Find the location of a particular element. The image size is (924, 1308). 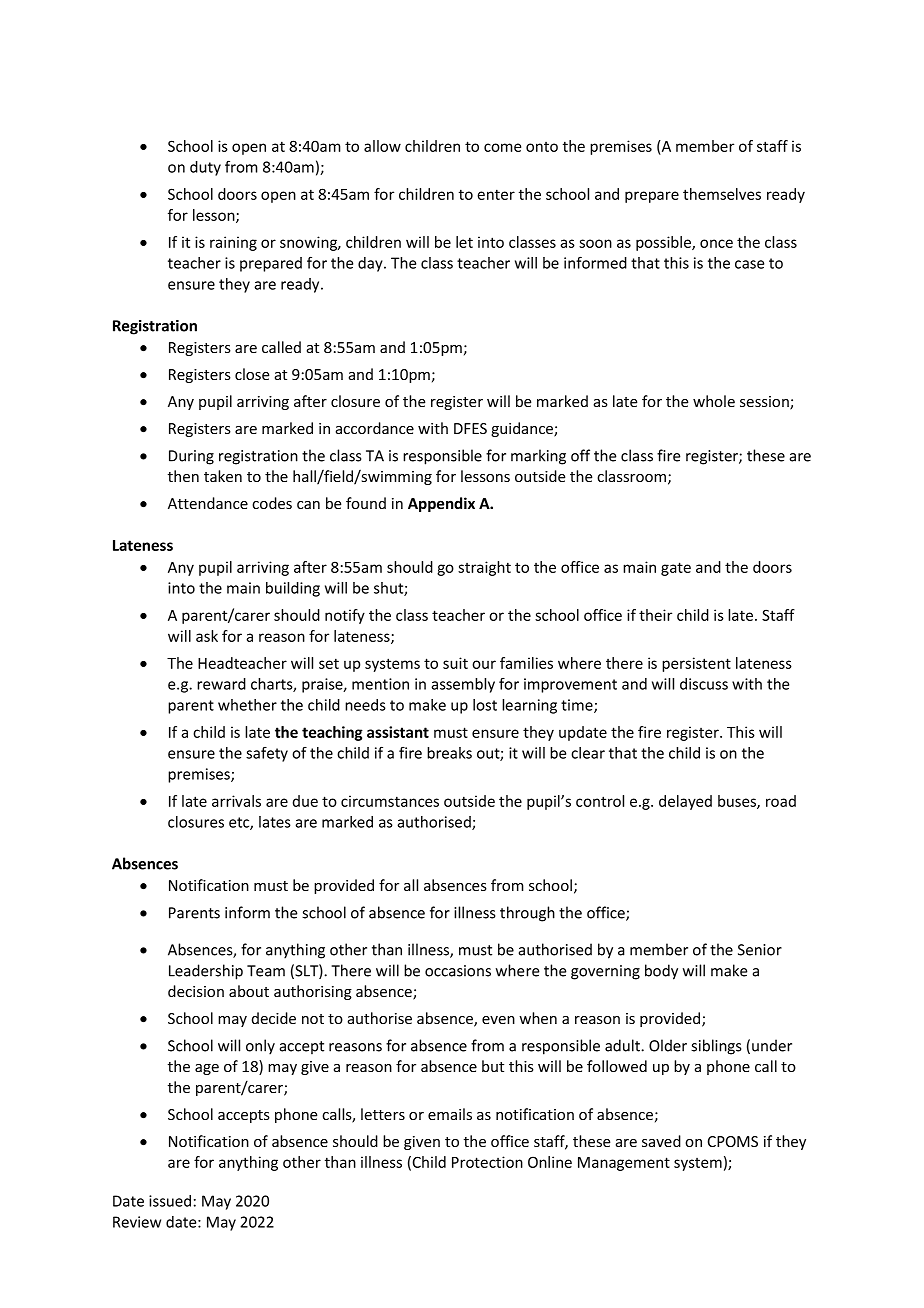

duty is located at coordinates (205, 168).
